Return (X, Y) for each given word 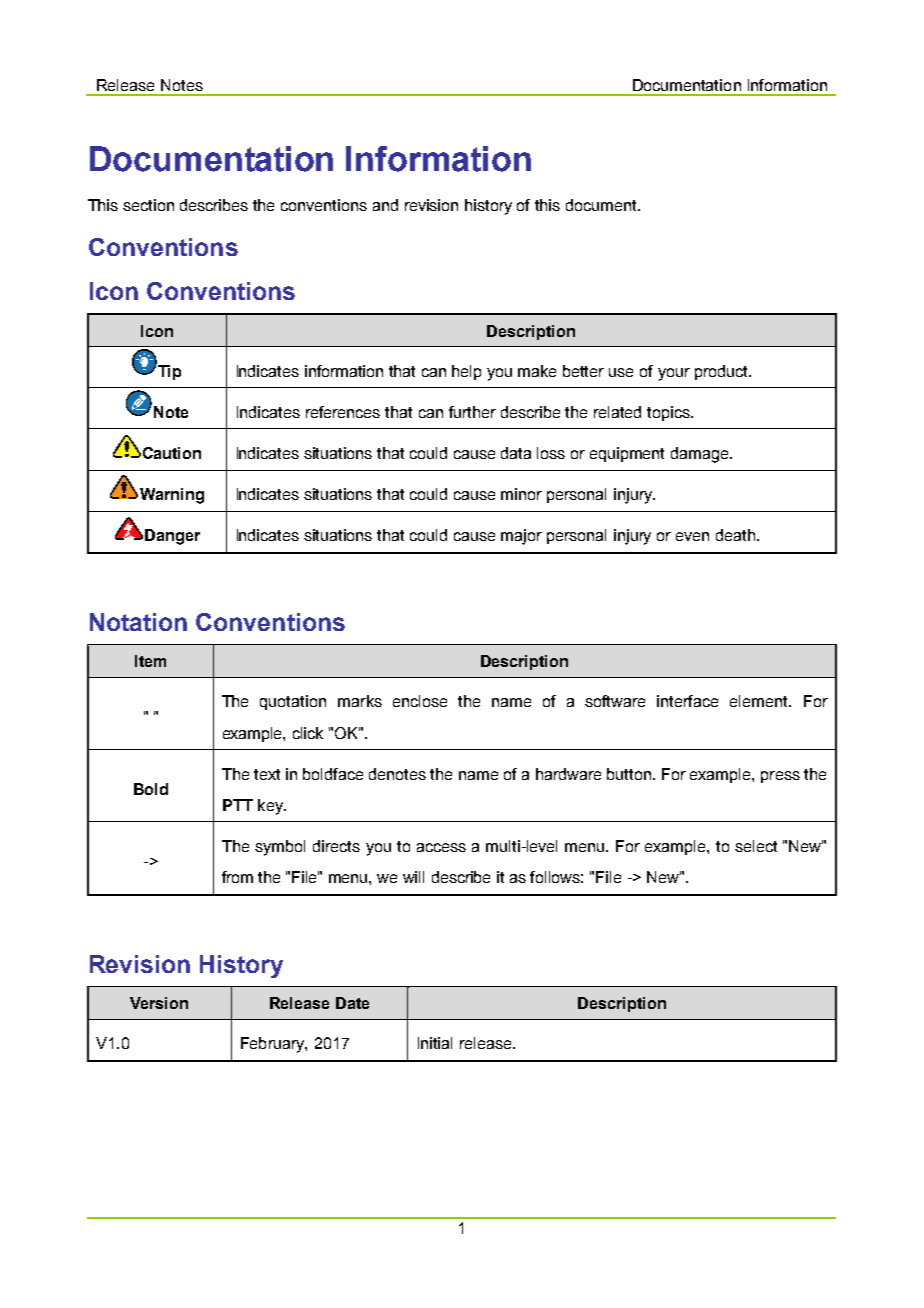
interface (687, 701)
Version (159, 1003)
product (723, 372)
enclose (420, 701)
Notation (138, 622)
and (385, 205)
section (148, 205)
